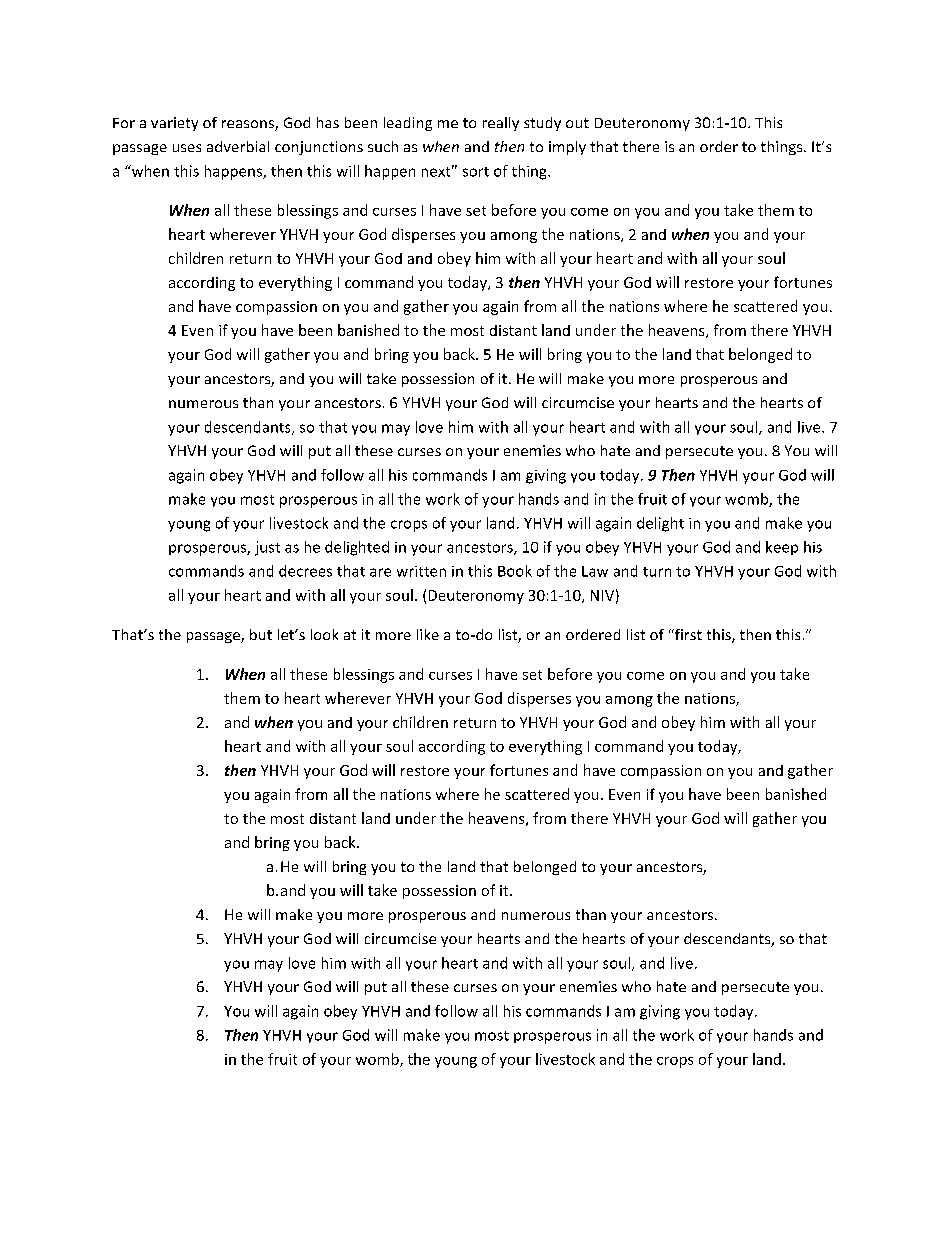 This screenshot has height=1233, width=952. I want to click on decrees, so click(305, 571).
